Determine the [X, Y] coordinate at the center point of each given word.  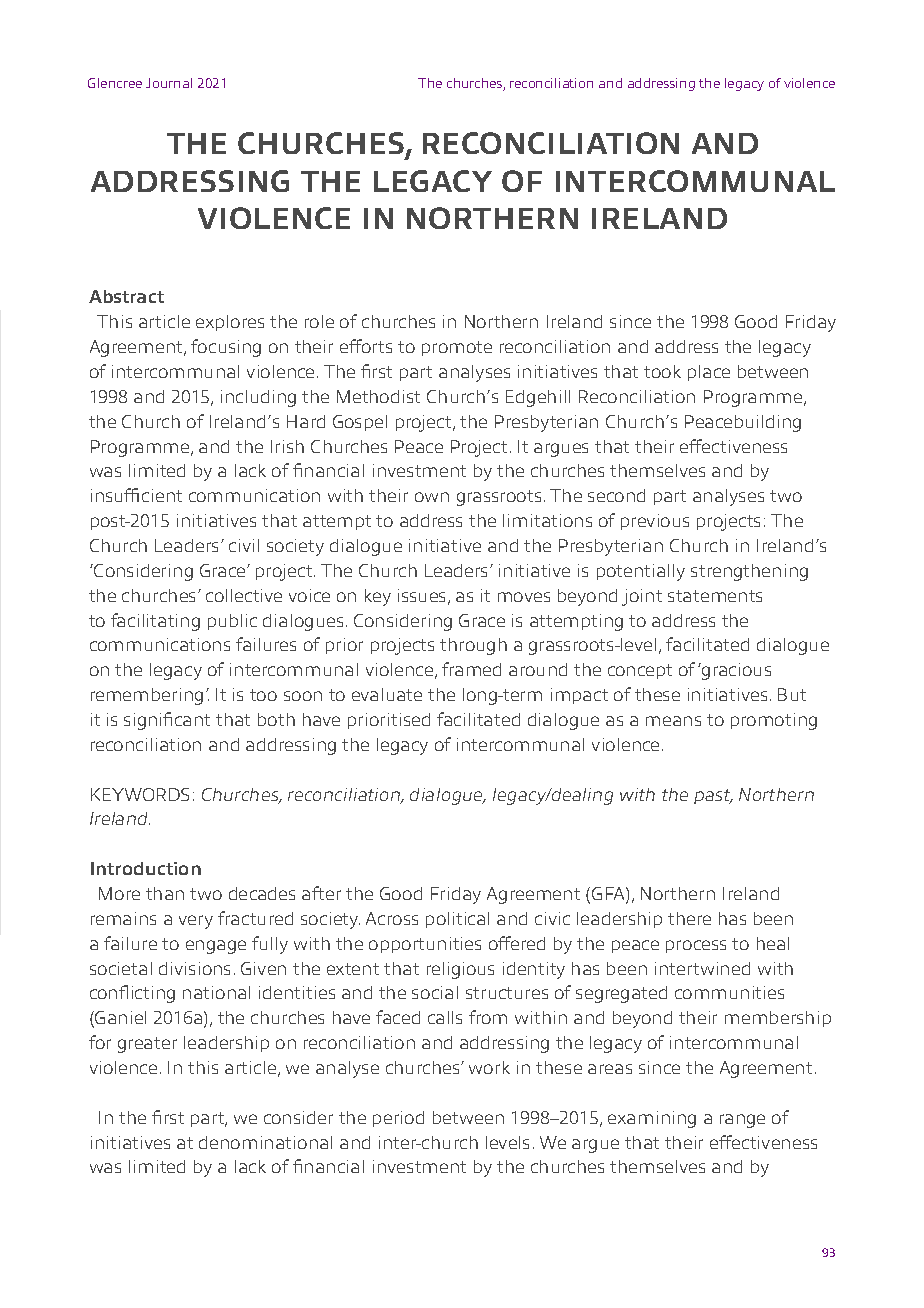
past [713, 796]
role [319, 321]
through [473, 646]
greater [147, 1045]
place [709, 373]
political [457, 920]
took [662, 371]
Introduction [146, 868]
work [489, 1067]
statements [715, 596]
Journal [169, 83]
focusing [226, 348]
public [232, 622]
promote [457, 348]
